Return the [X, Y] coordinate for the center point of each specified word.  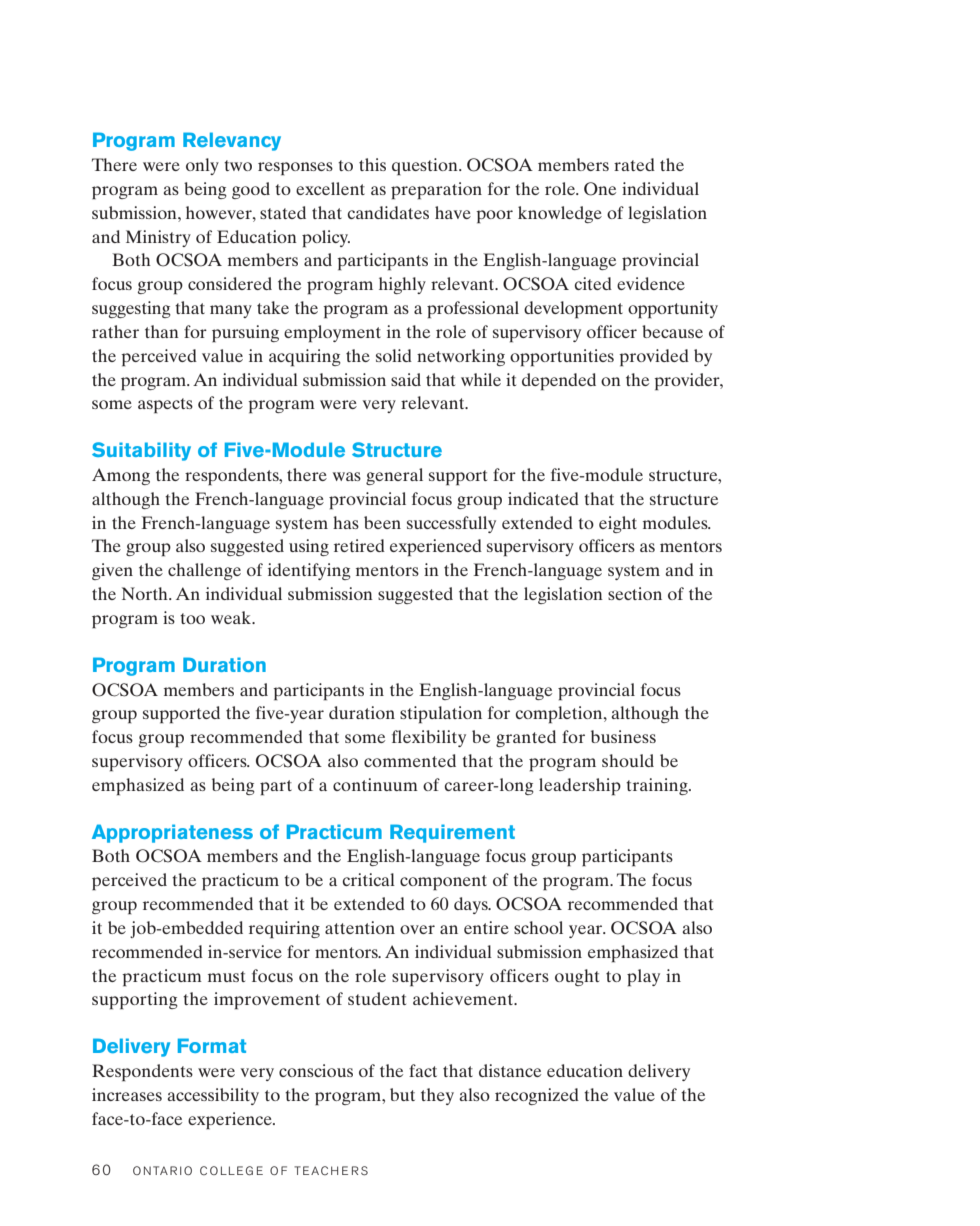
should [628, 760]
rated [634, 164]
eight [618, 524]
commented [410, 760]
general [394, 476]
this [372, 164]
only [202, 166]
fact [423, 1070]
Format [212, 1045]
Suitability [141, 451]
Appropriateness [172, 833]
